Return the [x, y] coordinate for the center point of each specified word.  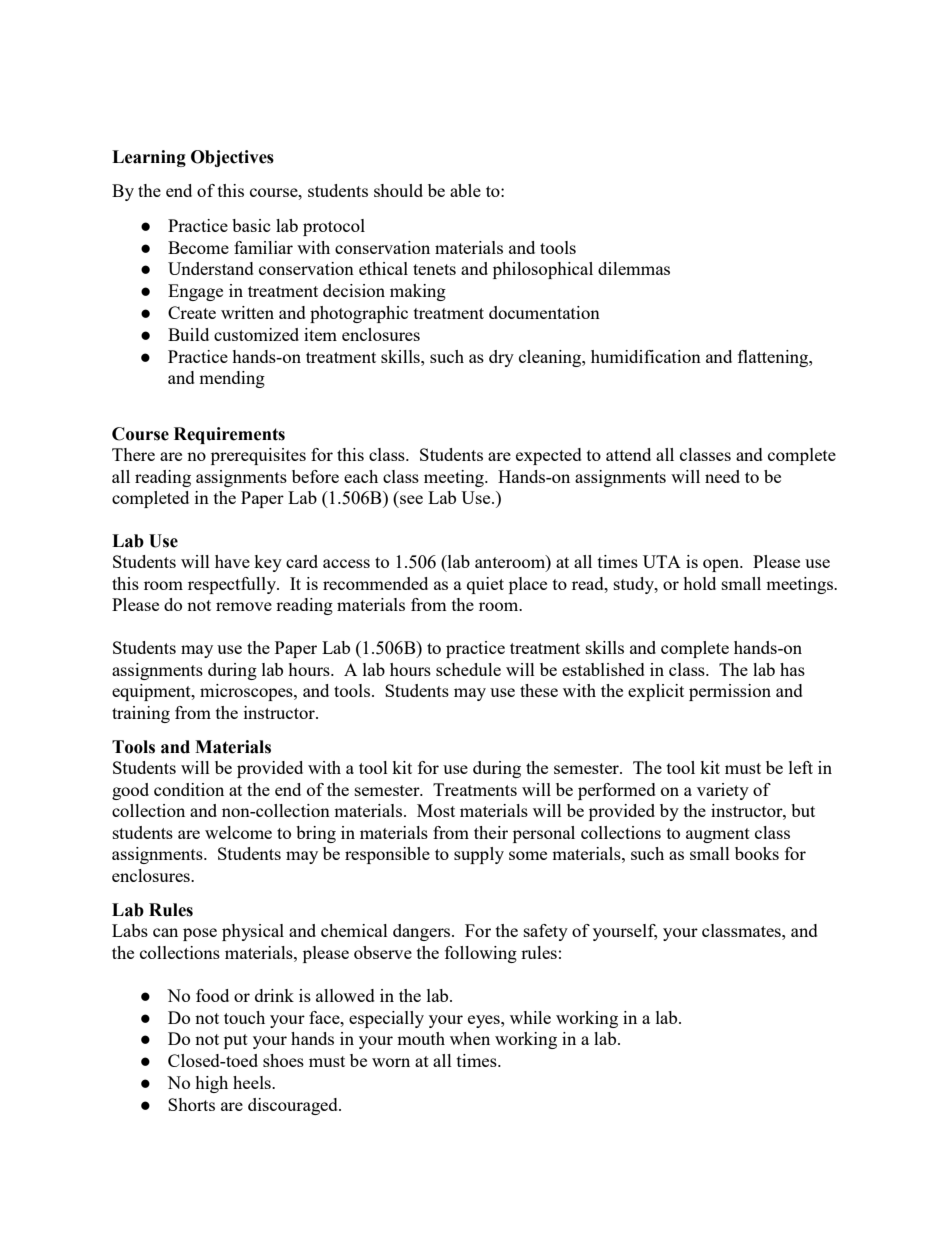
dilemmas [634, 268]
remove [244, 606]
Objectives [232, 158]
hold [699, 583]
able [465, 190]
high [211, 1084]
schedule [468, 669]
